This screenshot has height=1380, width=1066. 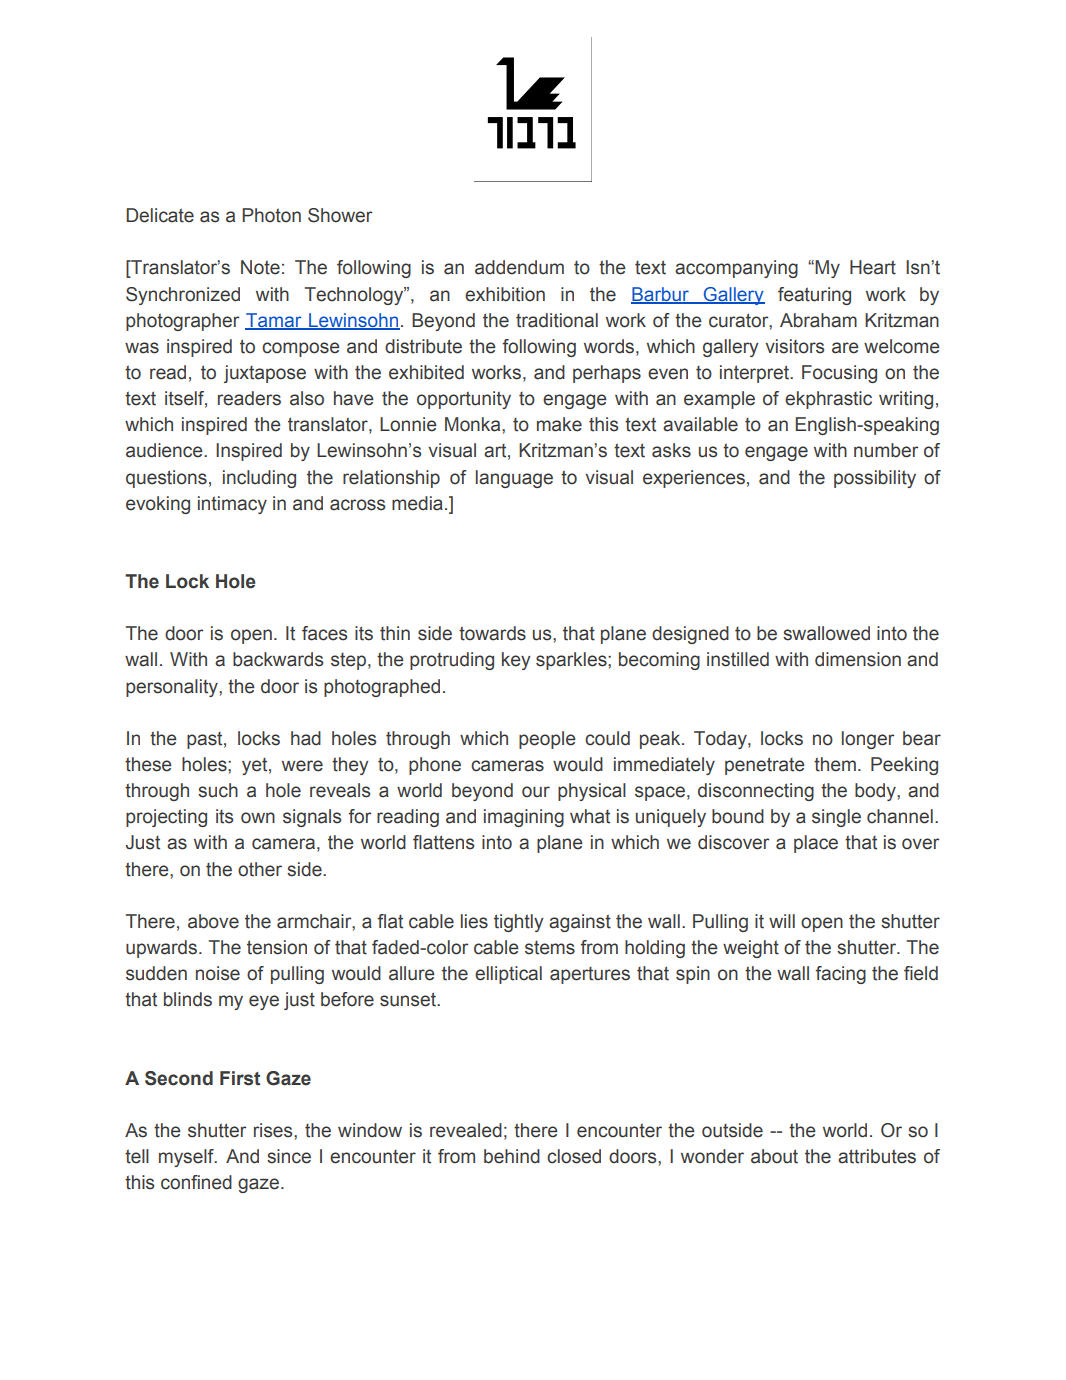 I want to click on Heart, so click(x=873, y=267).
